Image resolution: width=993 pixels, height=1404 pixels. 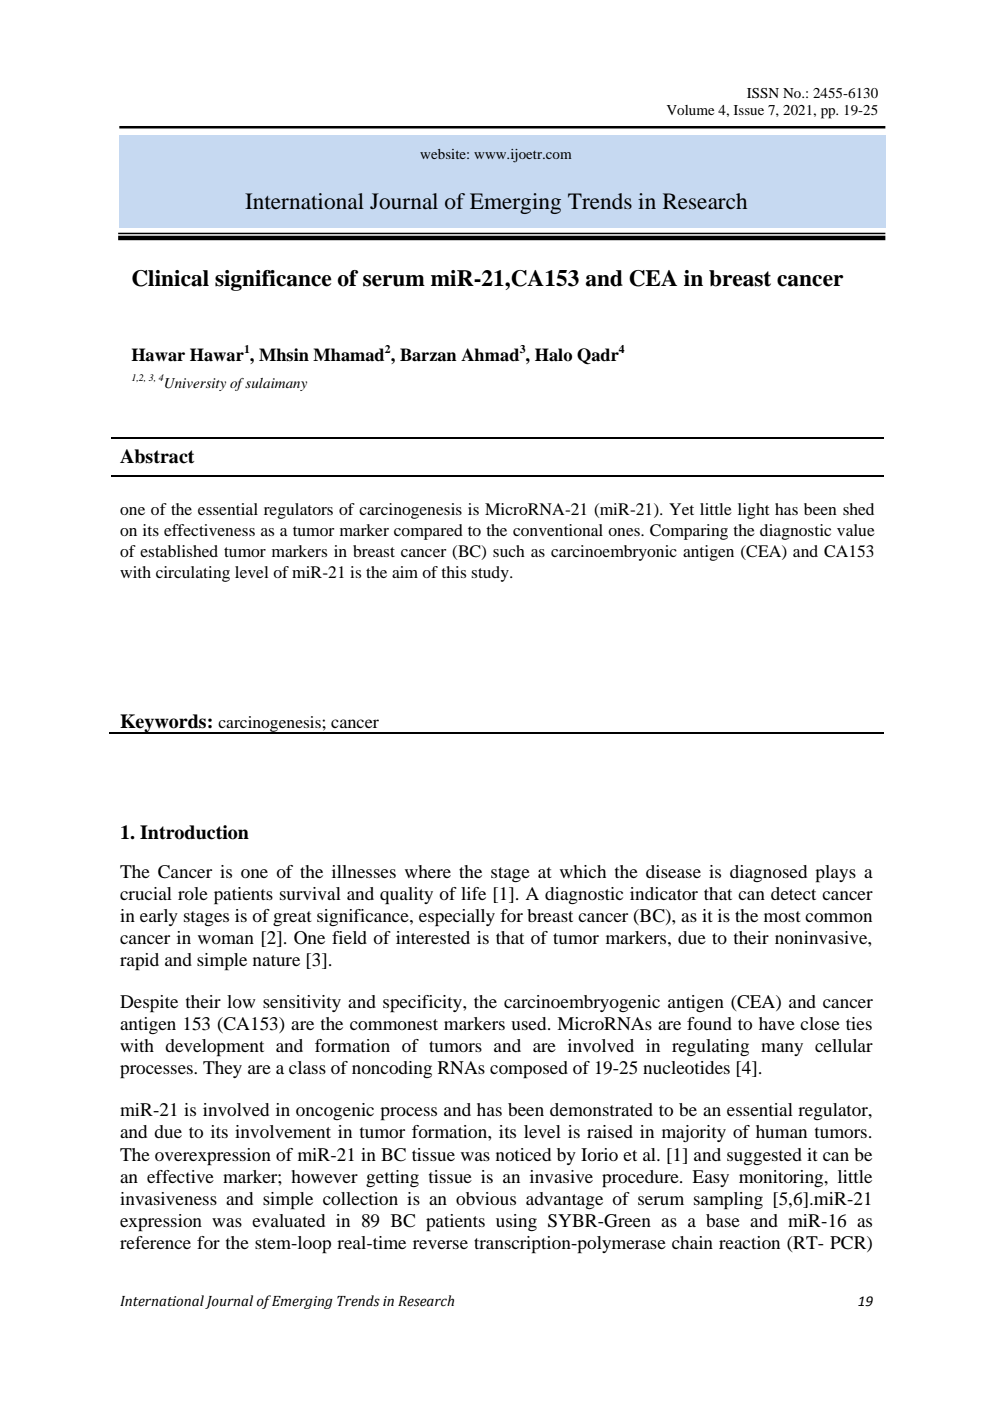 What do you see at coordinates (768, 873) in the image?
I see `diagnosed` at bounding box center [768, 873].
